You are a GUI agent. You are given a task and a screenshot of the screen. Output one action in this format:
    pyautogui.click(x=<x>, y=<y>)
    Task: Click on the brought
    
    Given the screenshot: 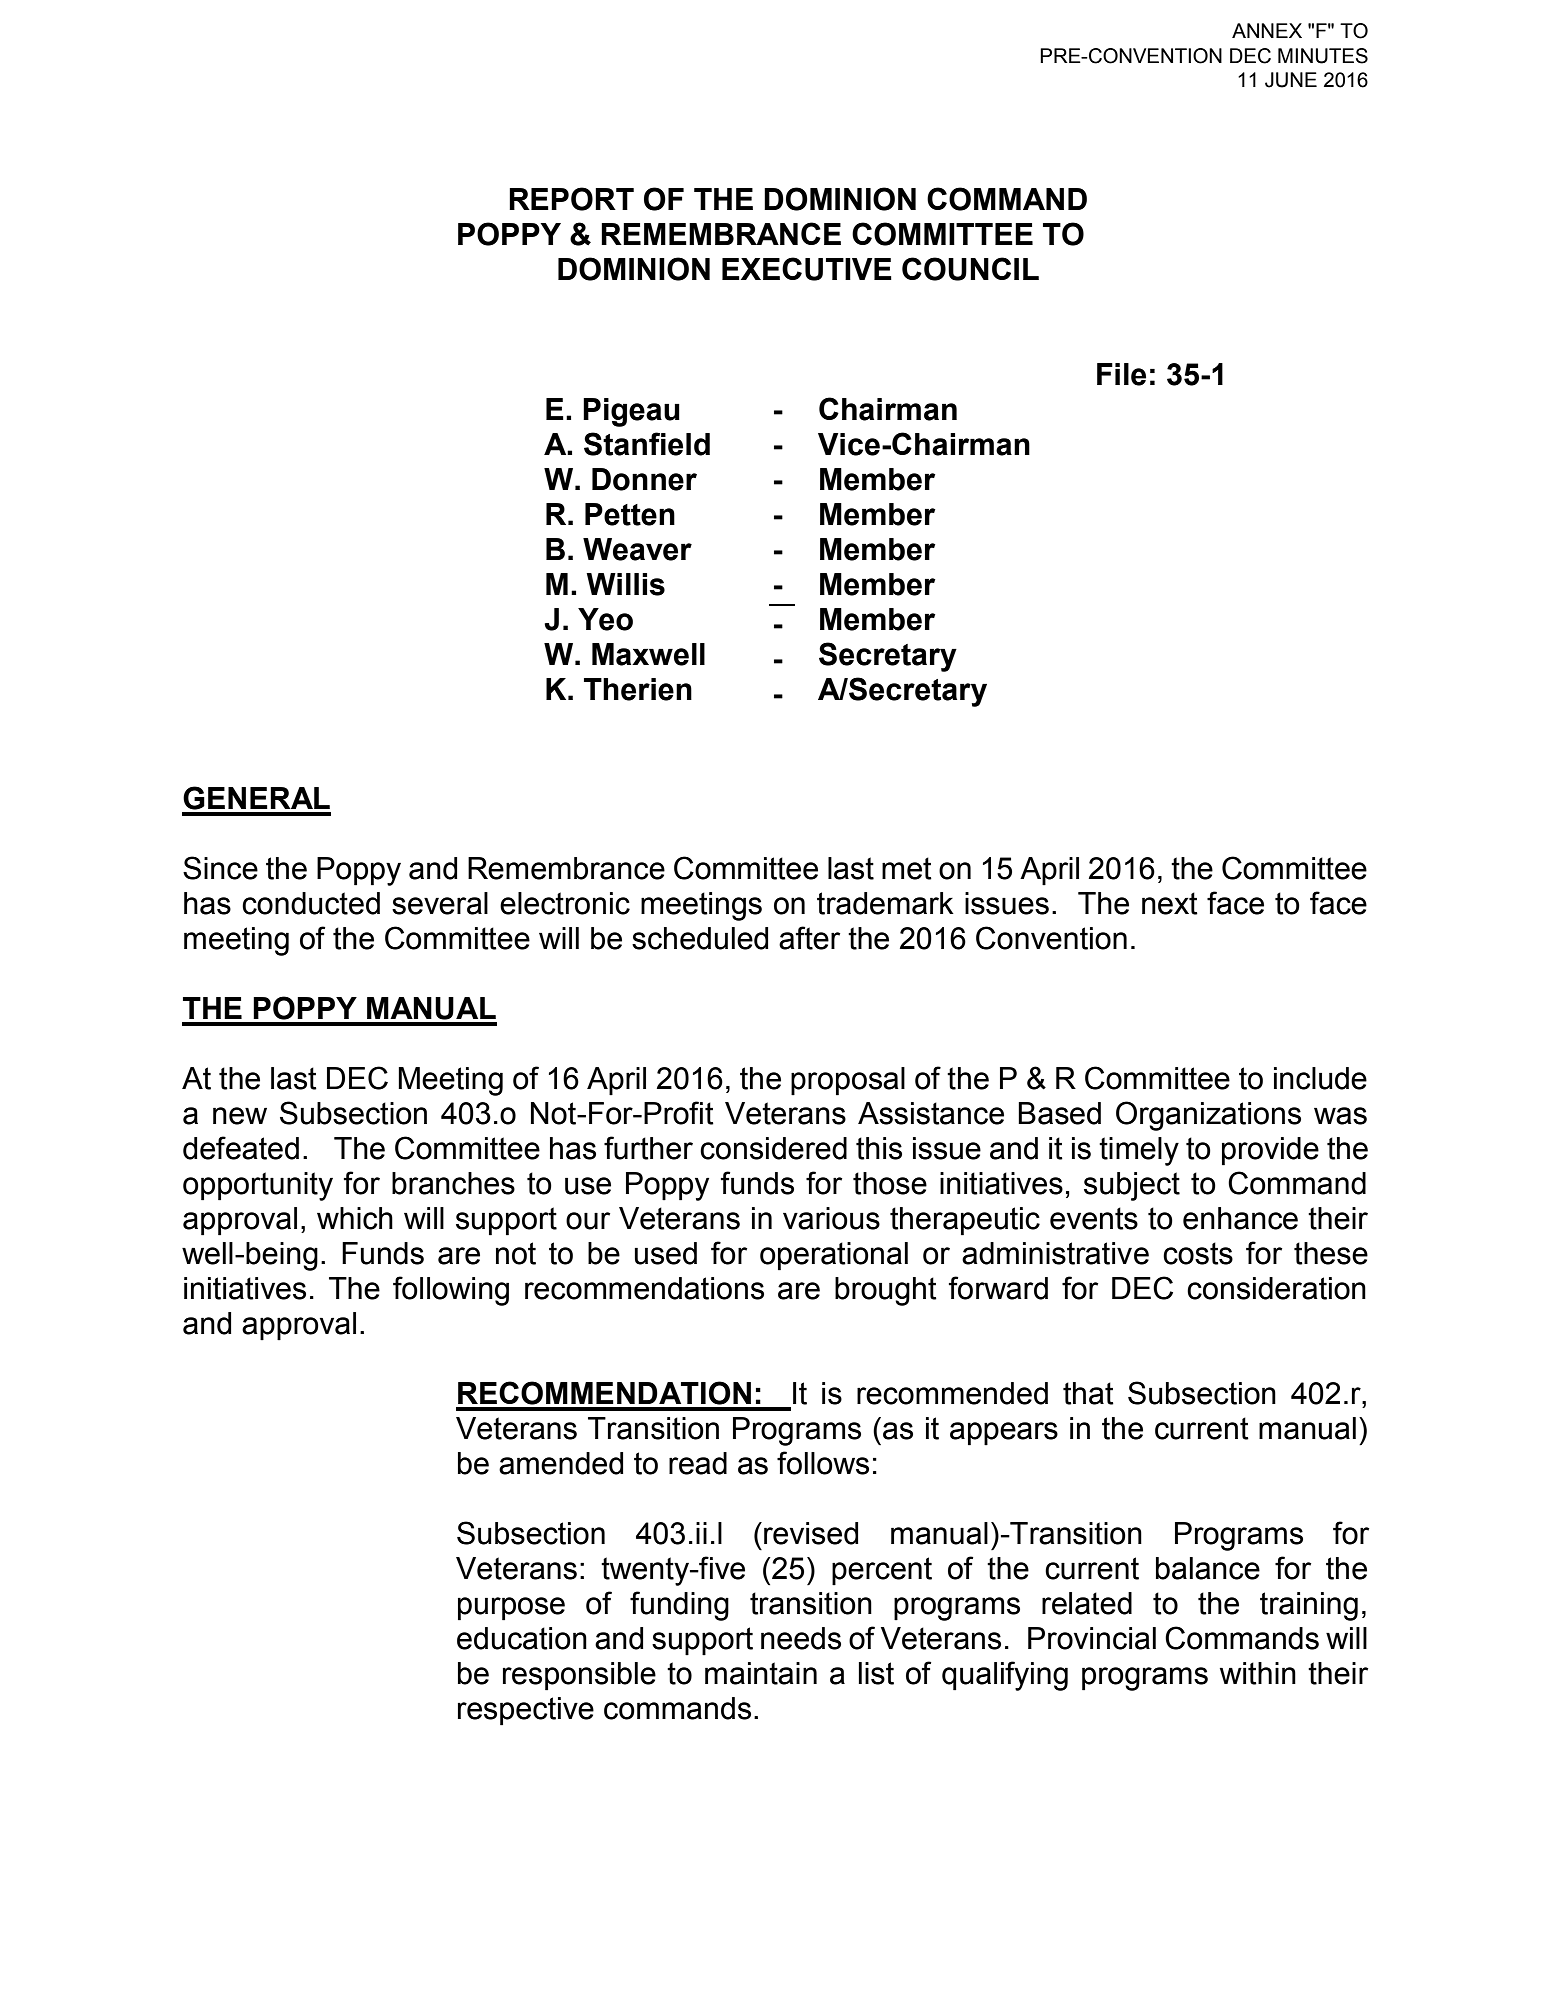 What is the action you would take?
    pyautogui.click(x=886, y=1291)
